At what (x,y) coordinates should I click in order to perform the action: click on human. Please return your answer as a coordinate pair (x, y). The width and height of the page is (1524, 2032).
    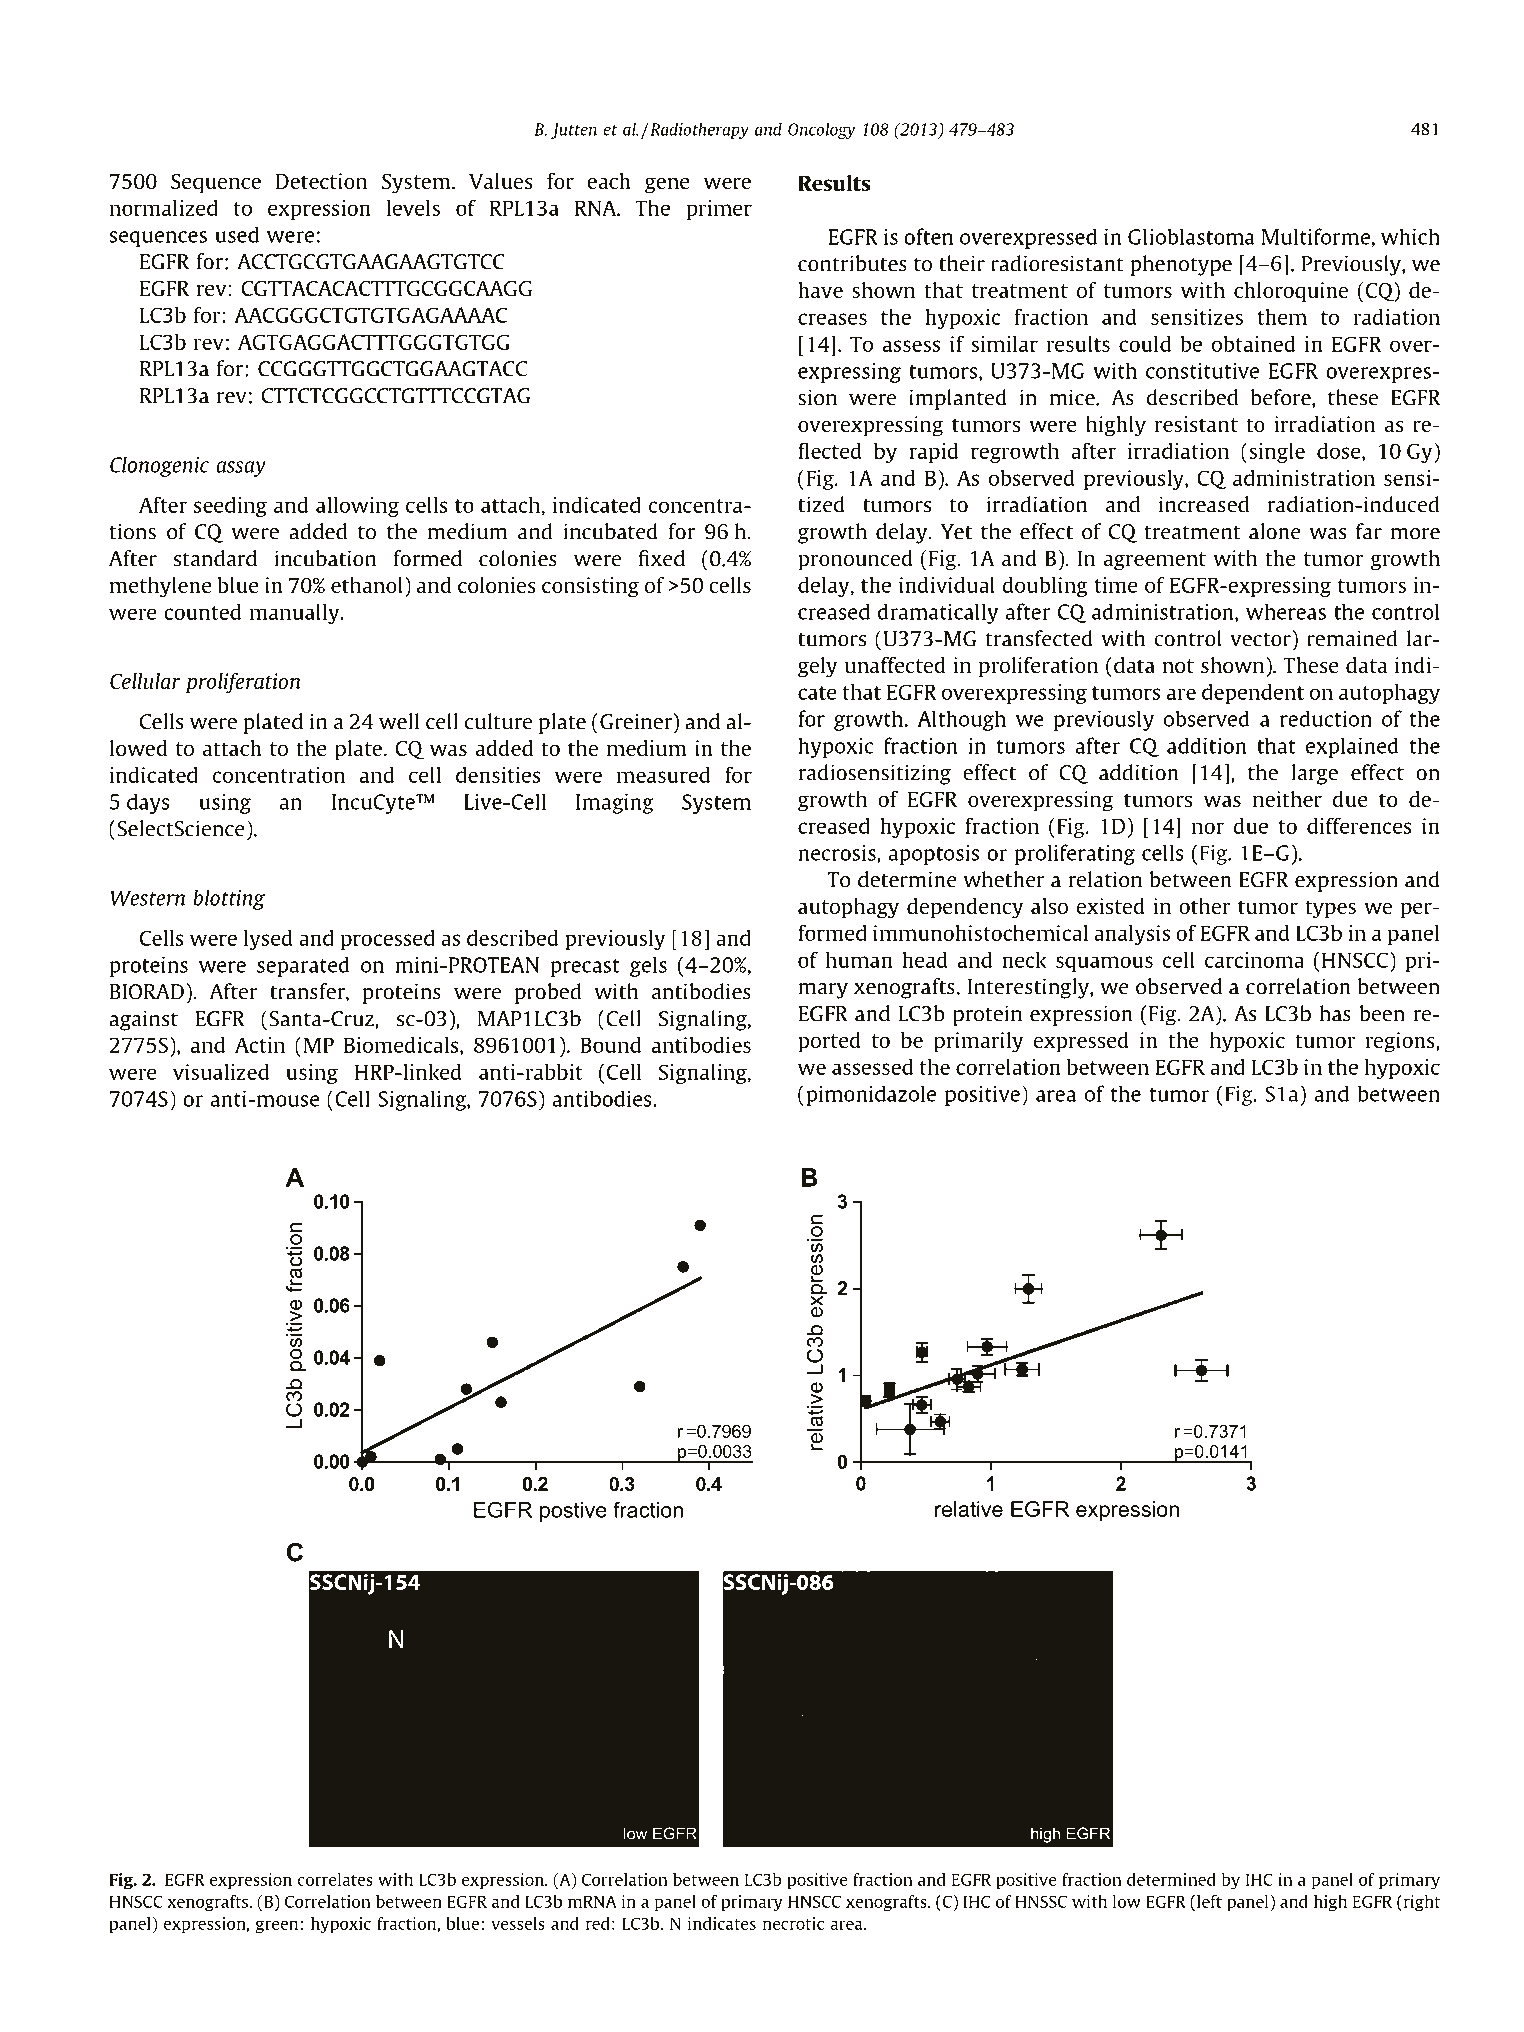
    Looking at the image, I should click on (859, 959).
